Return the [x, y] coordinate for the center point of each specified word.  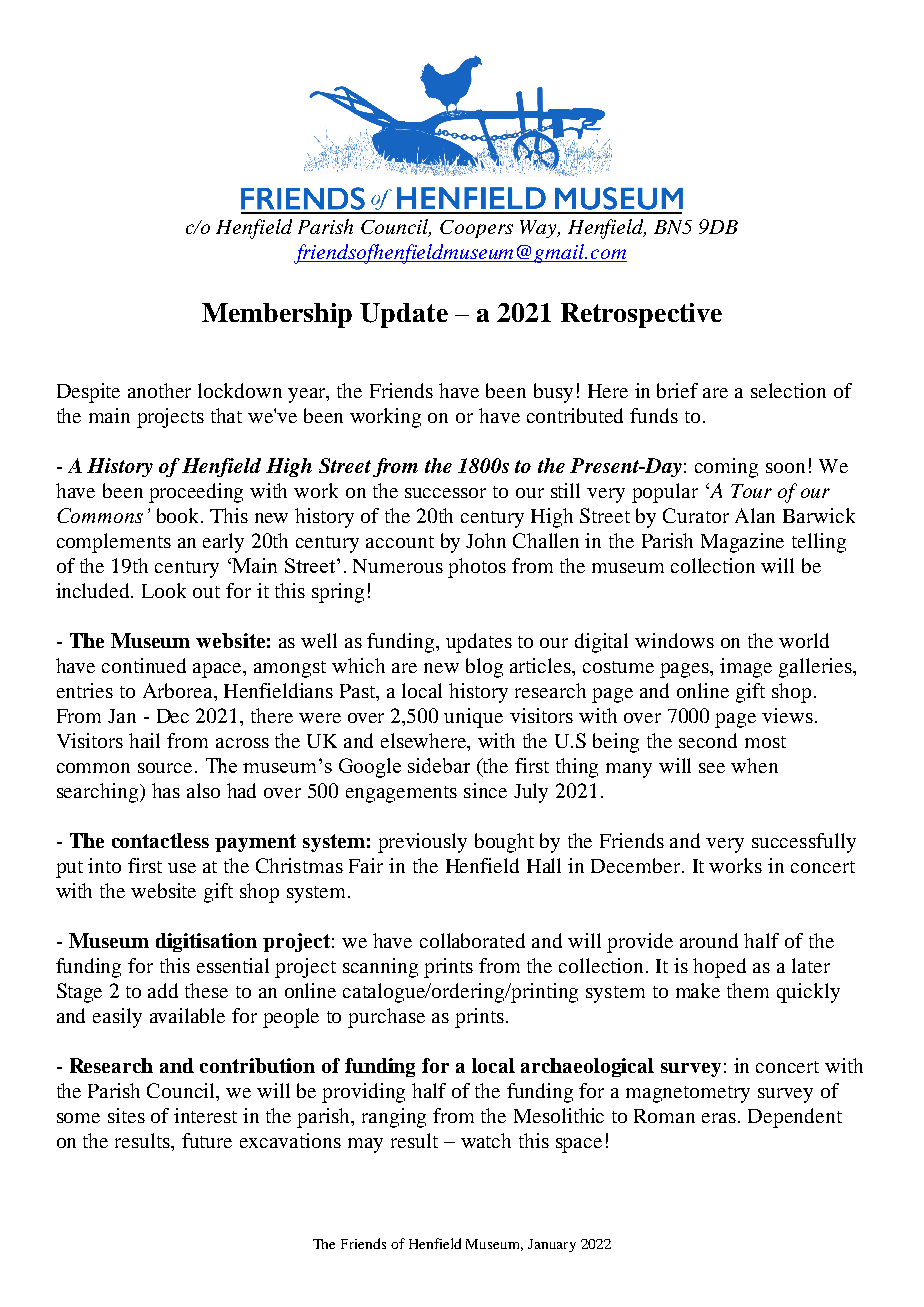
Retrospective [641, 315]
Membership [277, 315]
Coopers [476, 229]
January [552, 1245]
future [207, 1140]
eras [720, 1118]
